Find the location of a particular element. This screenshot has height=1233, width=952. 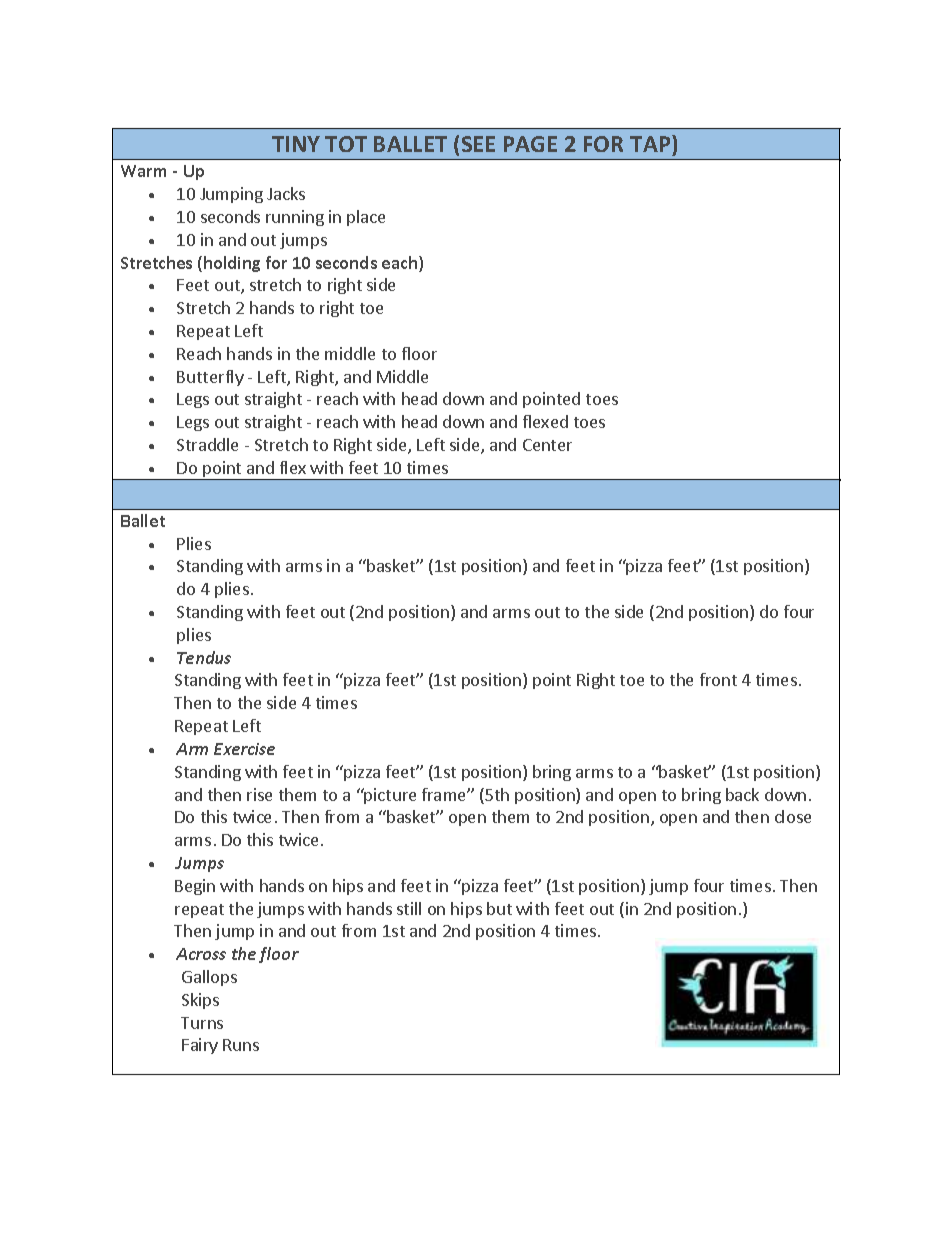

front is located at coordinates (718, 679).
